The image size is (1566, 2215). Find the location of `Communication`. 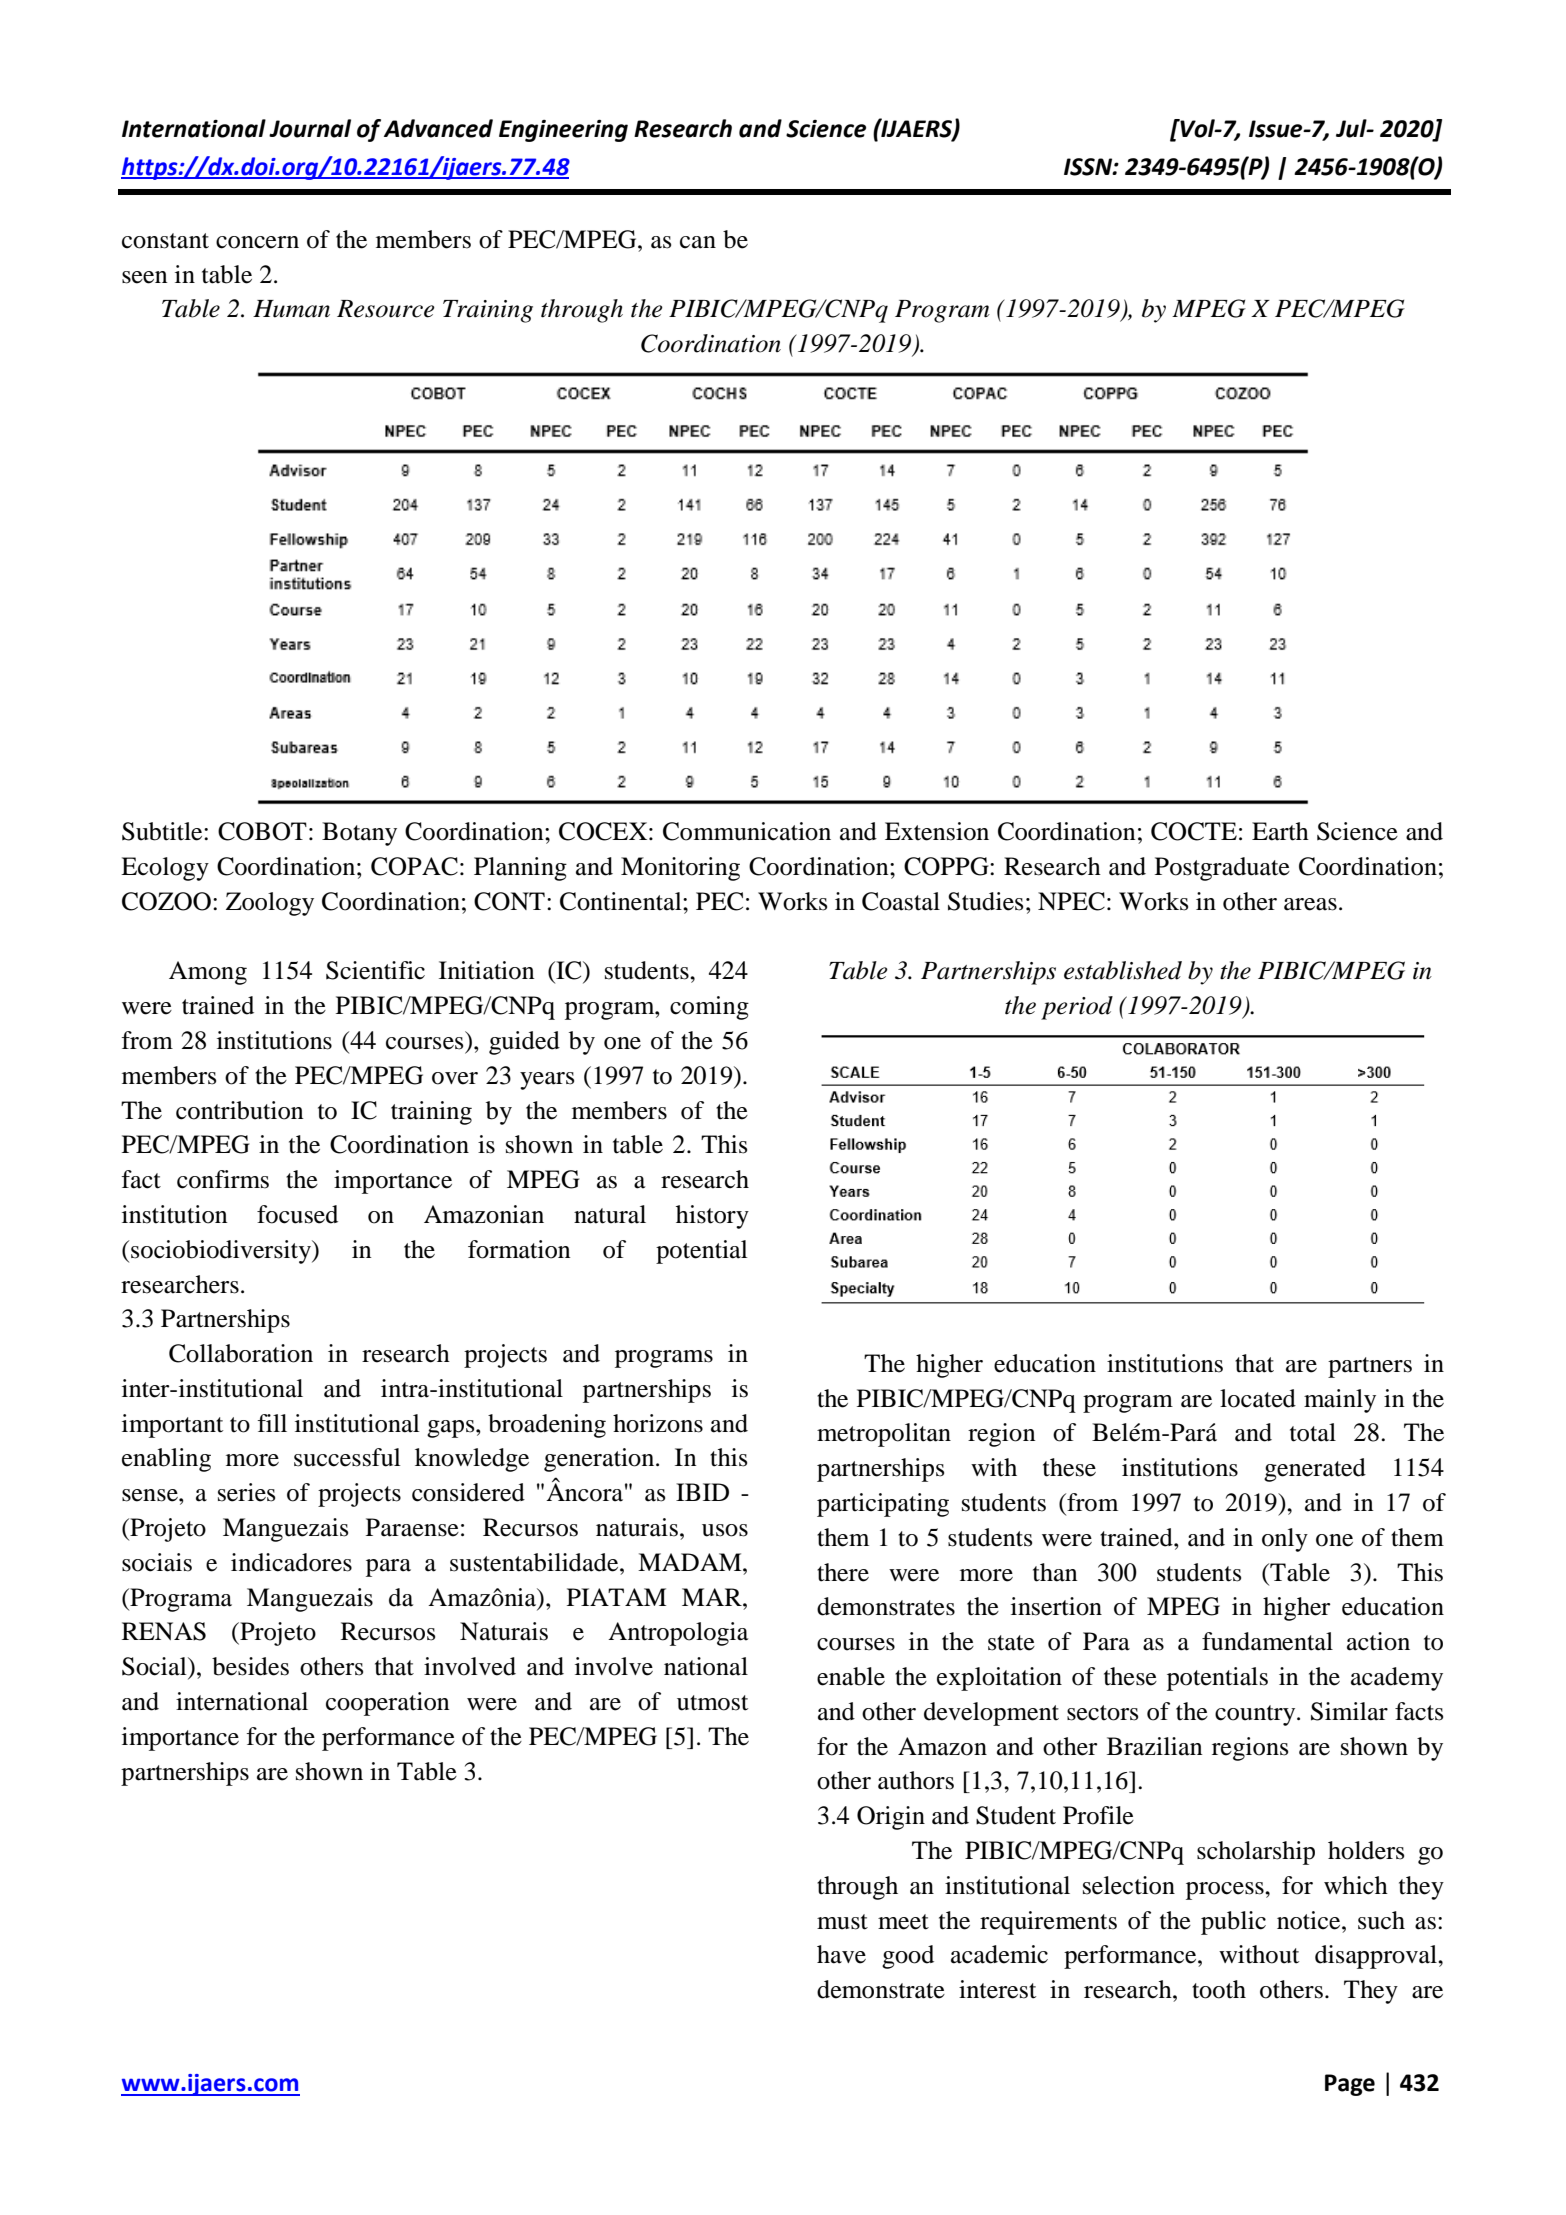

Communication is located at coordinates (747, 831).
